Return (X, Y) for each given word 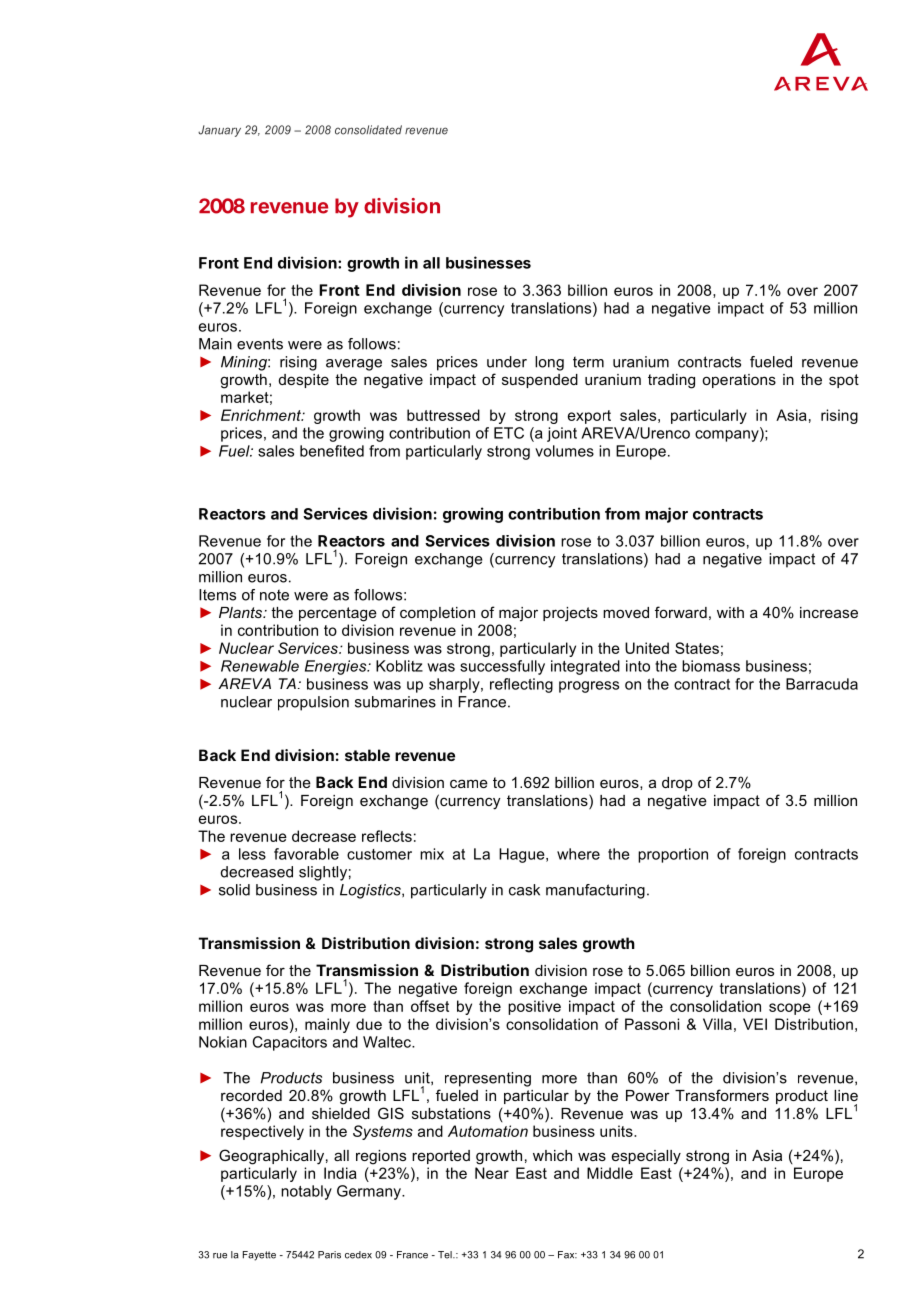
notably (306, 1192)
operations (739, 381)
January (219, 131)
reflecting (521, 685)
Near (492, 1173)
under (507, 362)
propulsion (313, 703)
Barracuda (822, 684)
